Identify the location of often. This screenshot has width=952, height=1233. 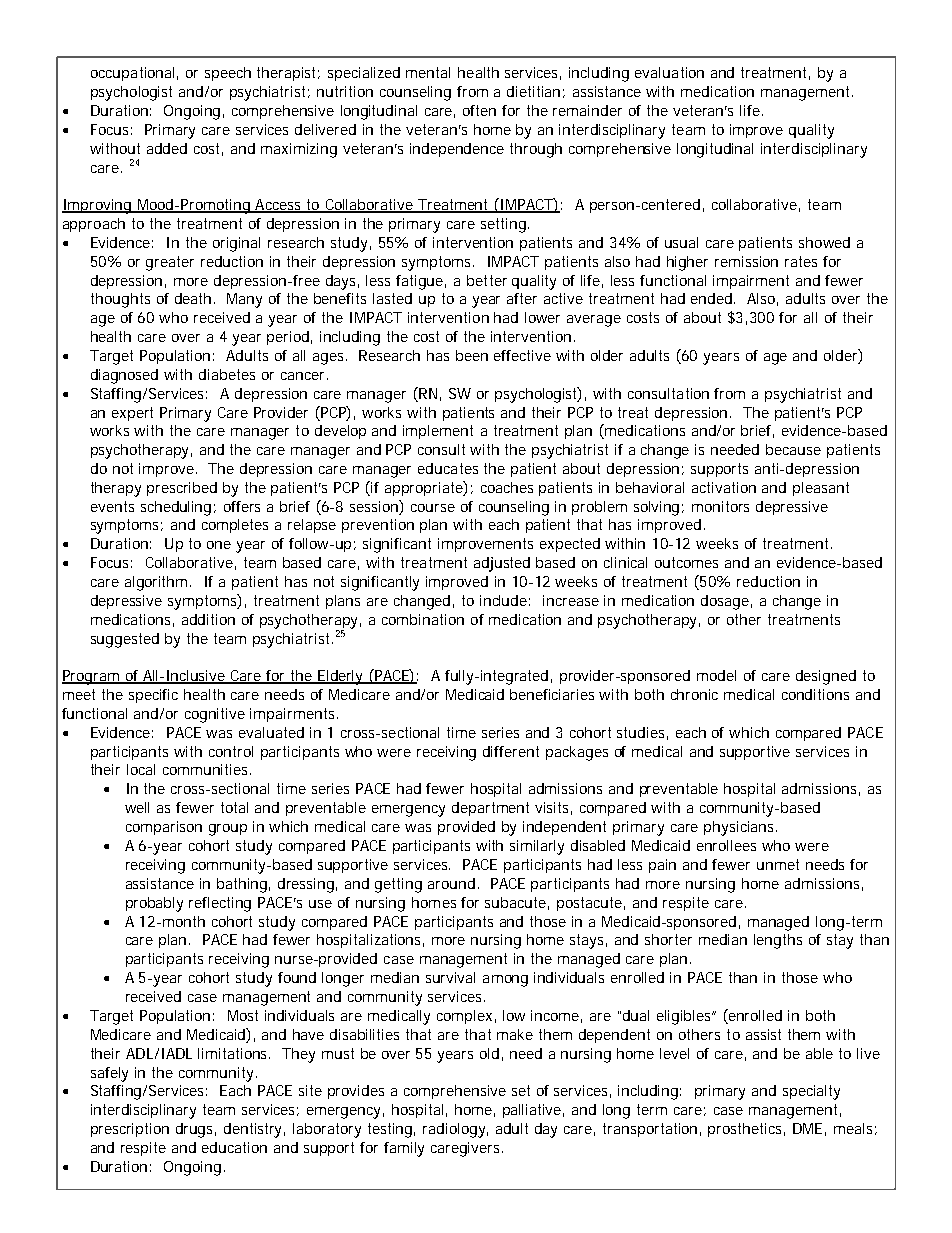
(479, 110).
